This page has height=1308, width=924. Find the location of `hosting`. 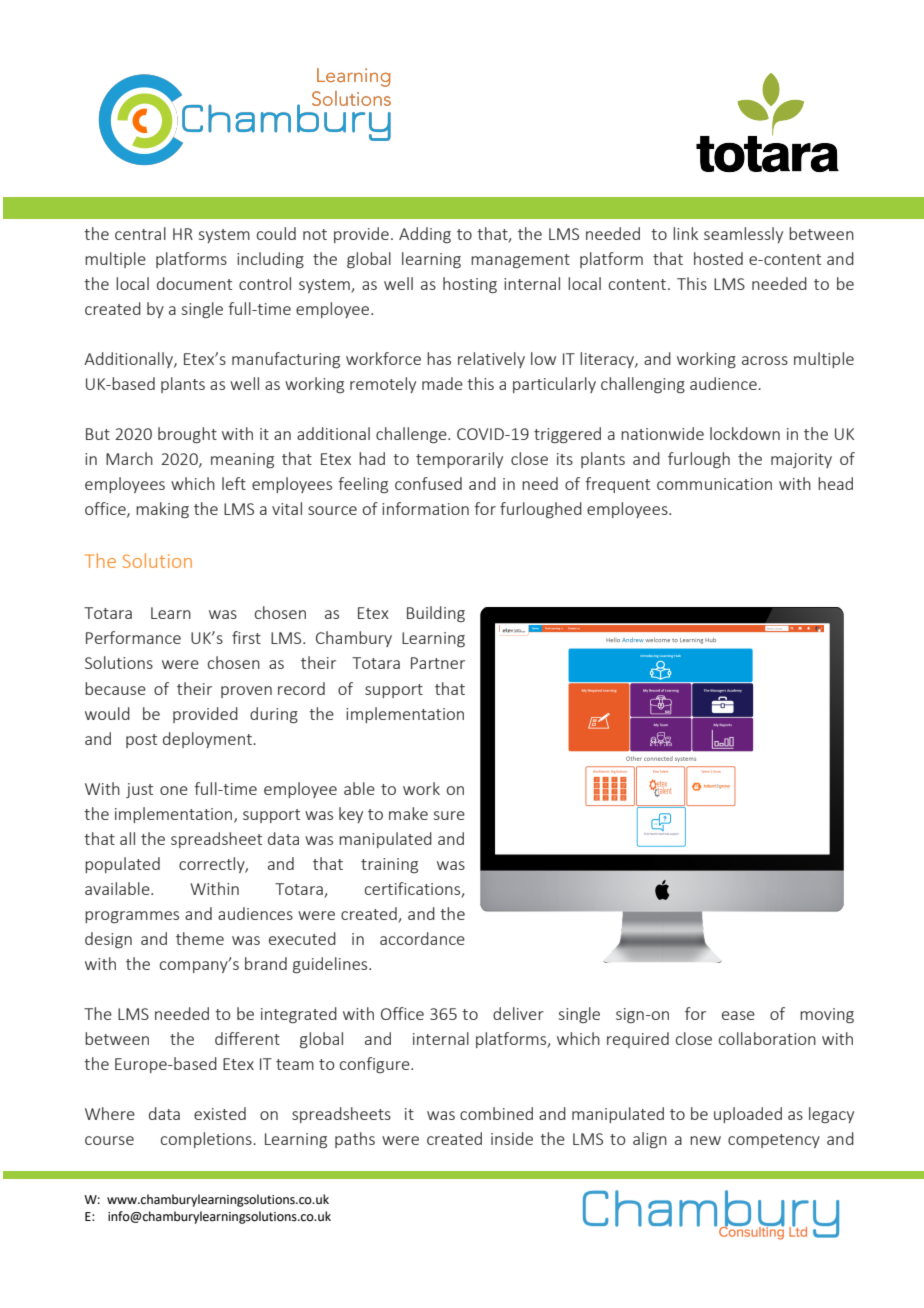

hosting is located at coordinates (470, 285).
